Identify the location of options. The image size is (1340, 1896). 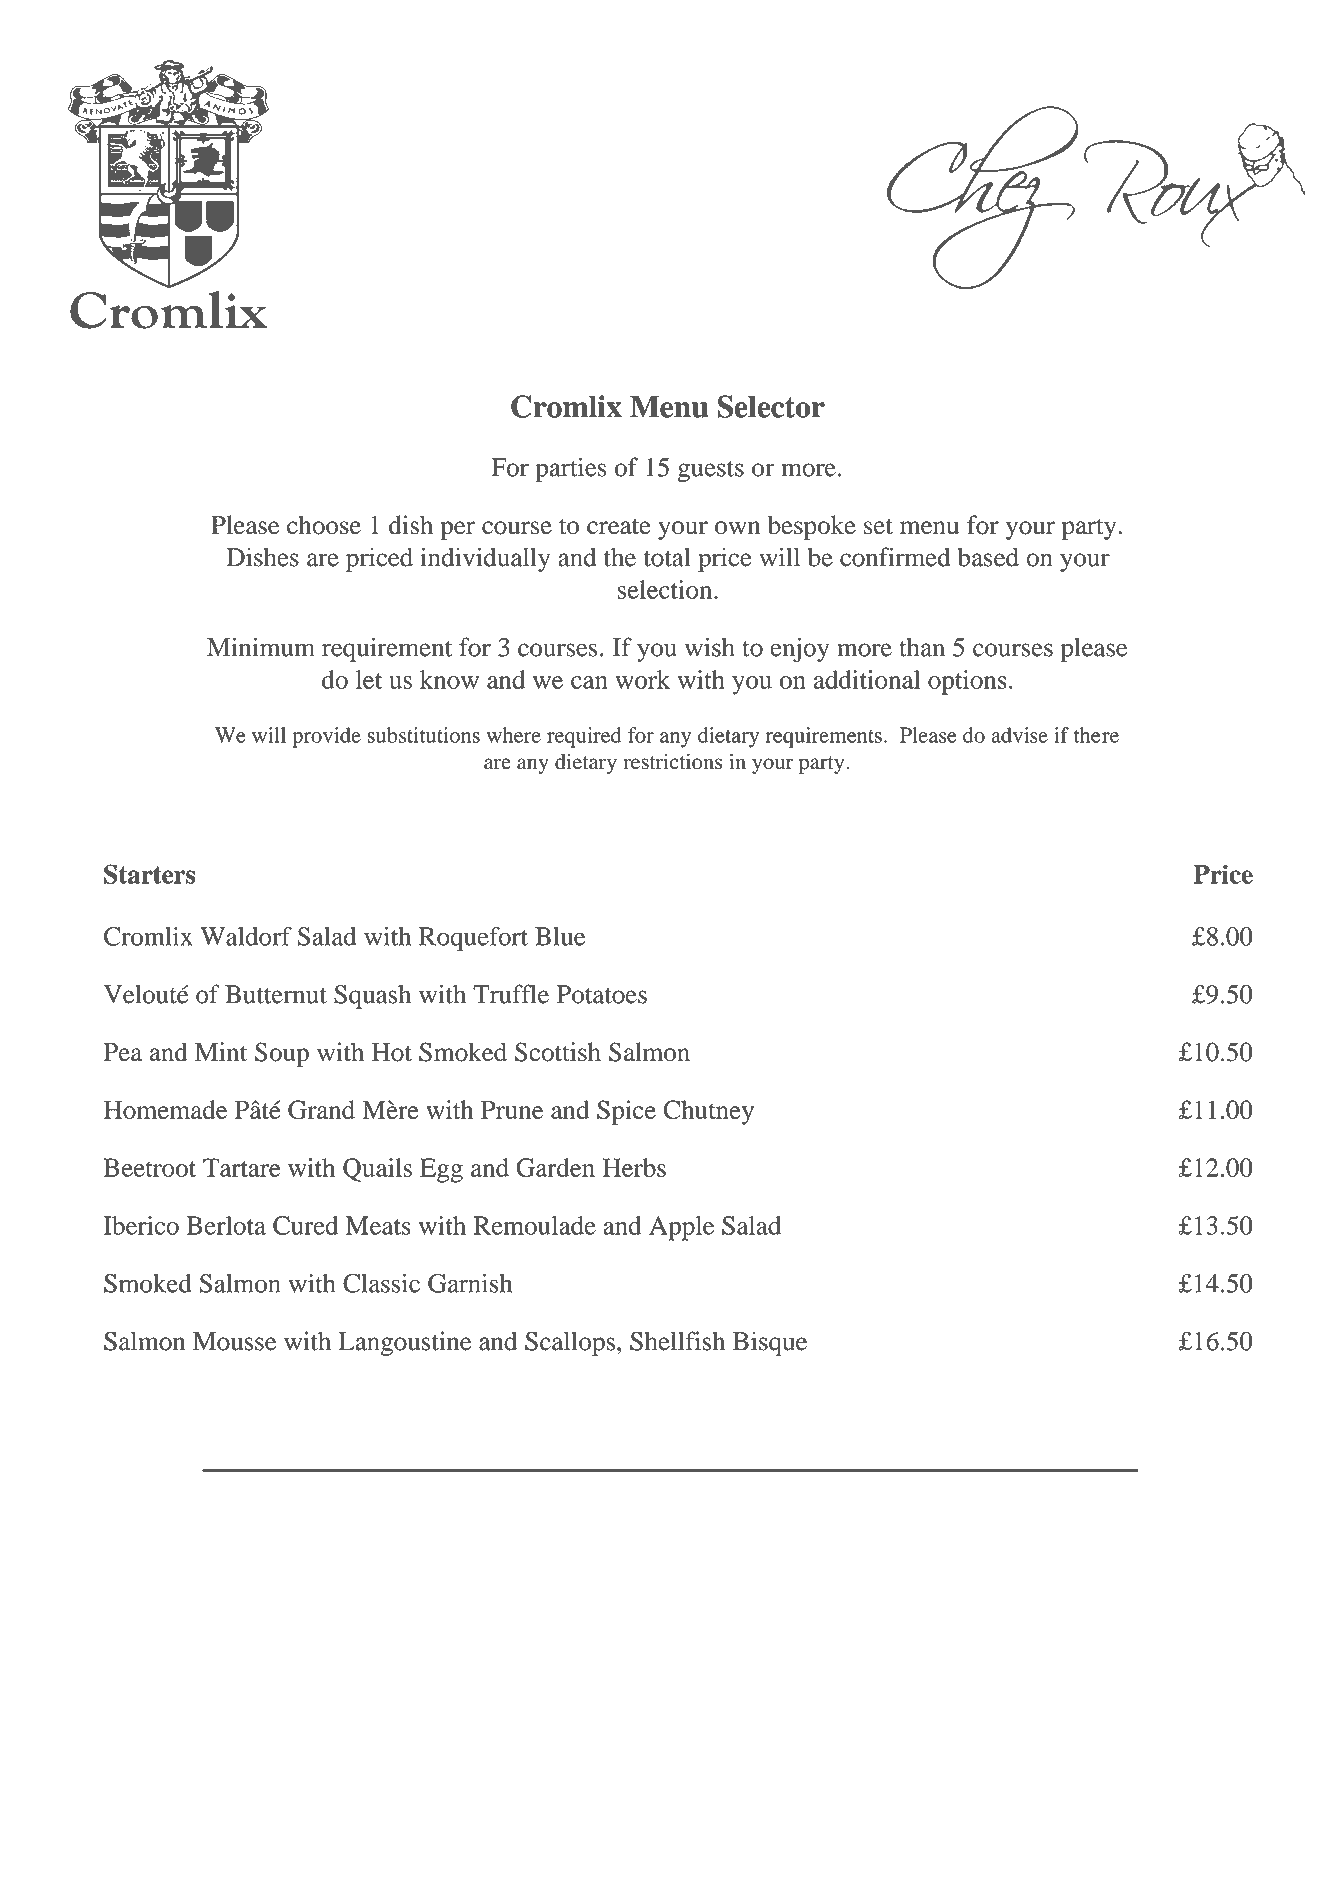
(967, 682).
